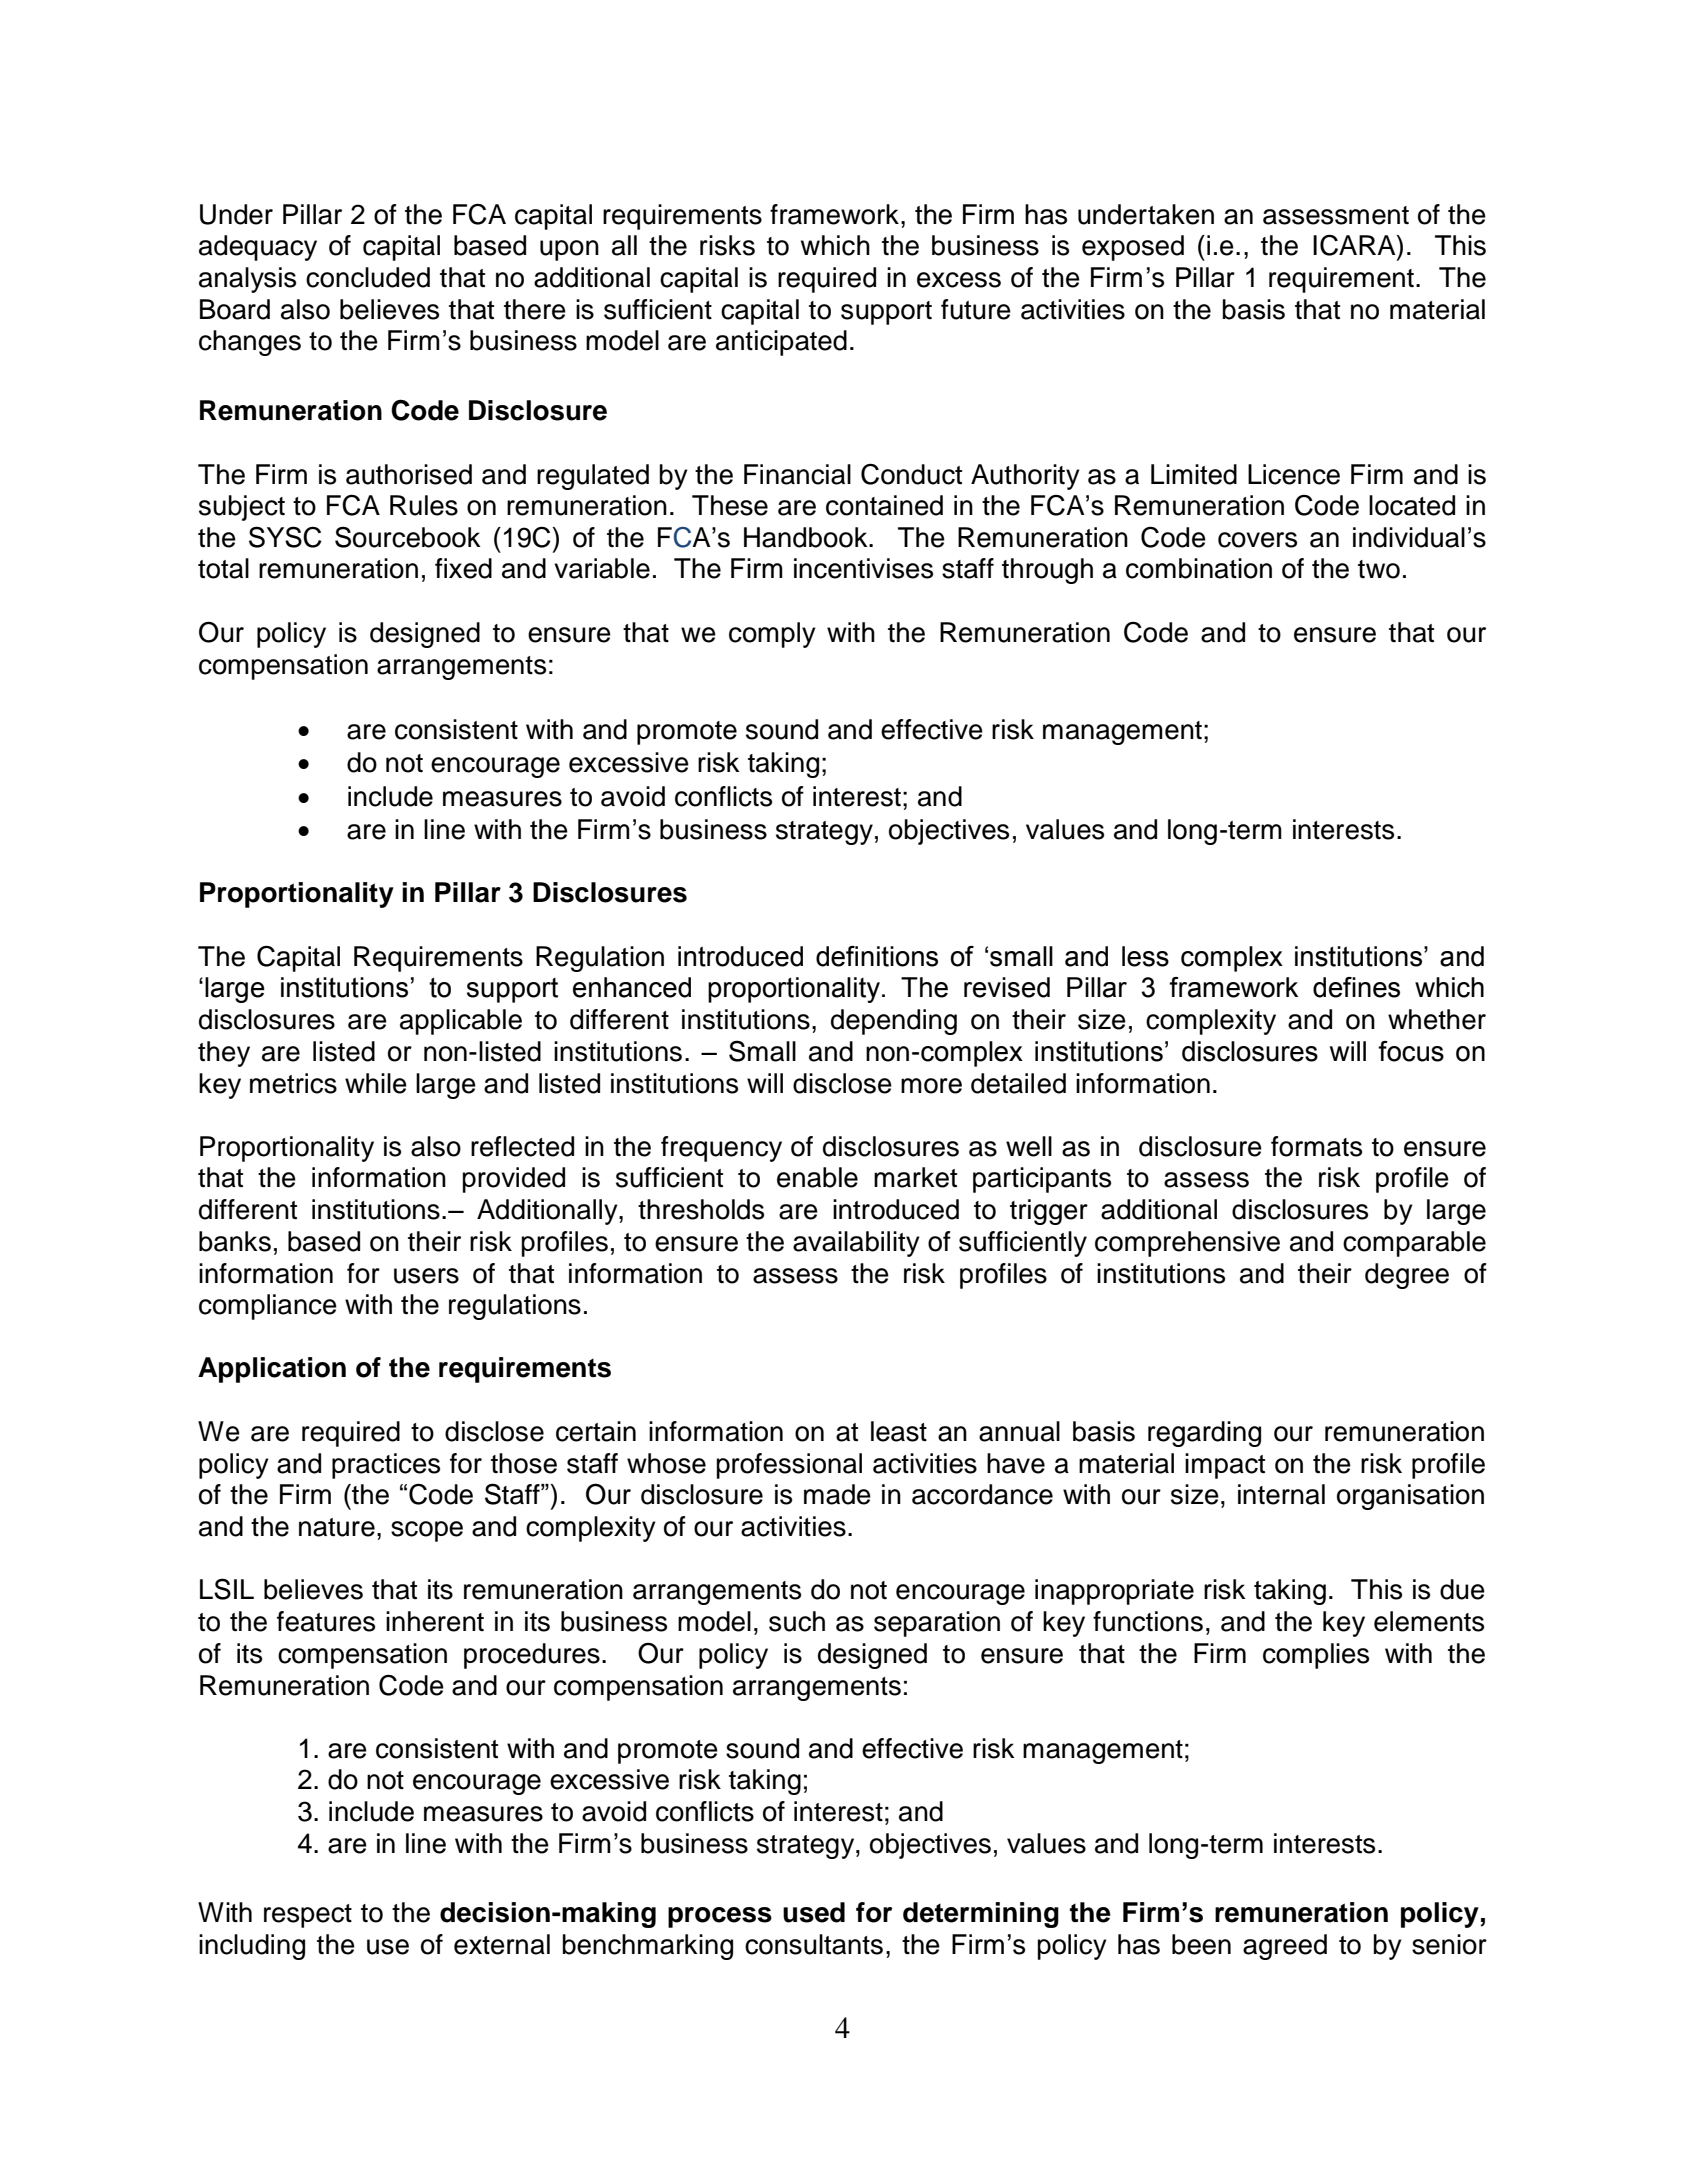 The image size is (1685, 2181). What do you see at coordinates (1379, 569) in the document?
I see `two` at bounding box center [1379, 569].
